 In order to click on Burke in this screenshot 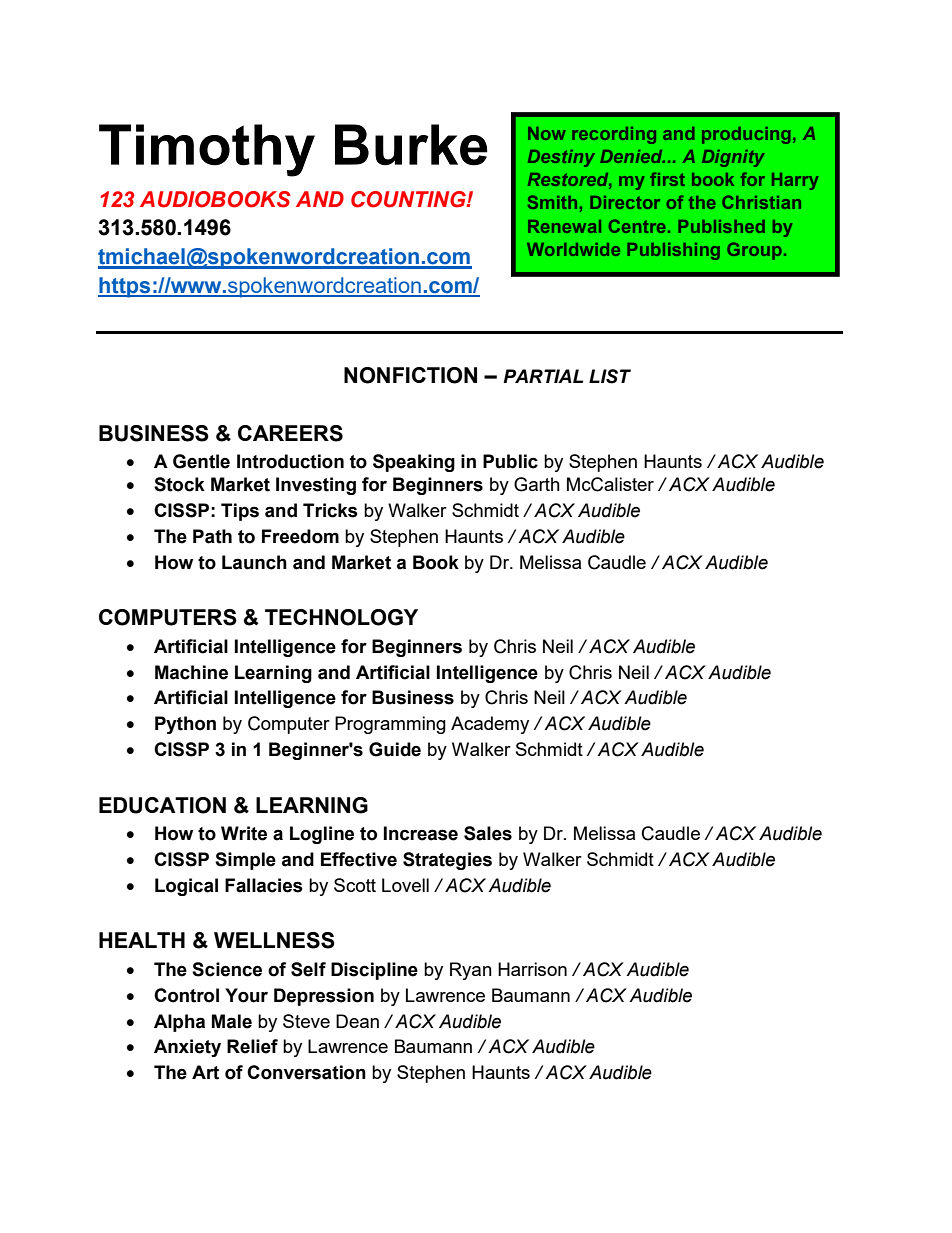, I will do `click(411, 145)`.
